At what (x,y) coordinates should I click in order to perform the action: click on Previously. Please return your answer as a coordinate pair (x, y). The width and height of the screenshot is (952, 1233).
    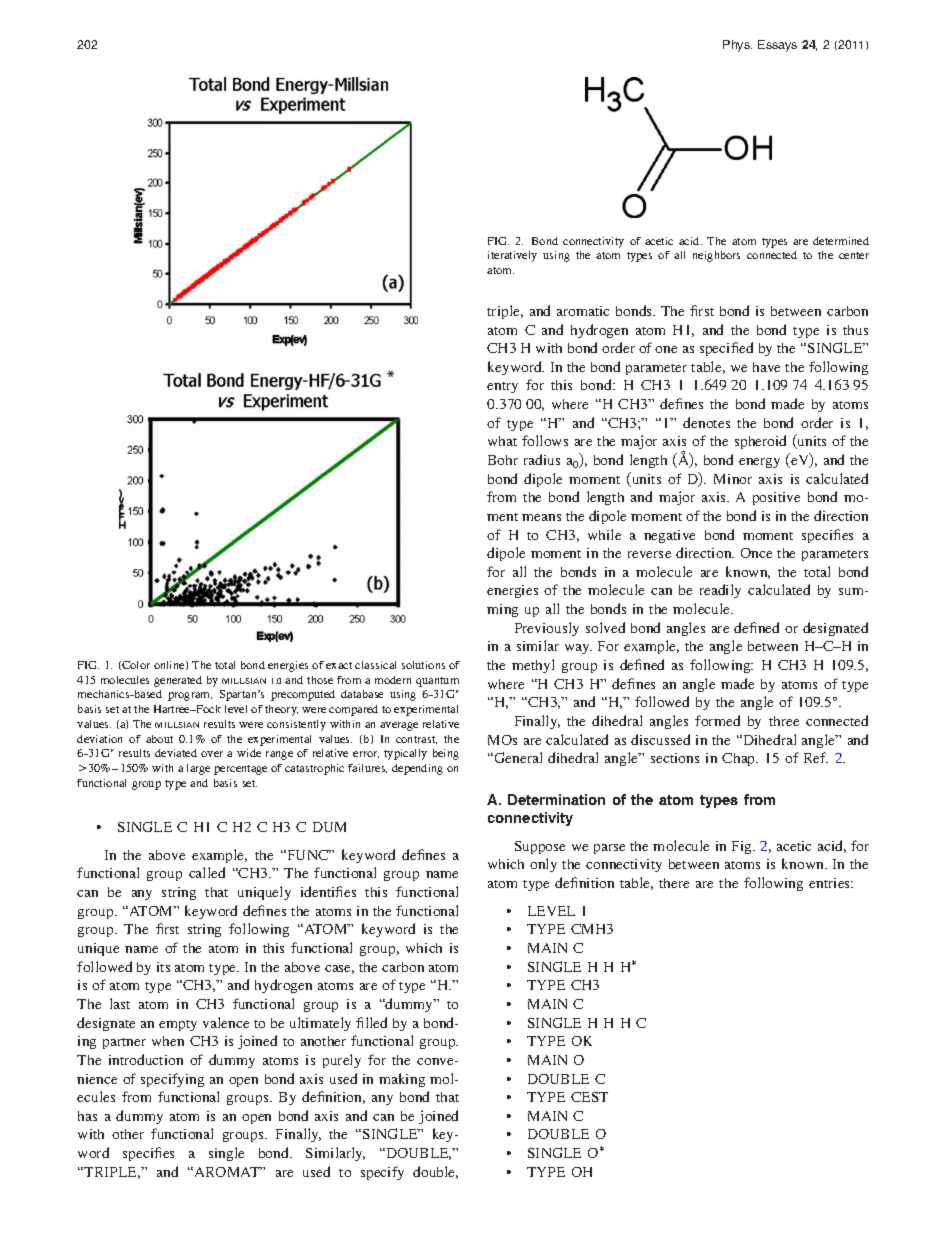
    Looking at the image, I should click on (547, 629).
